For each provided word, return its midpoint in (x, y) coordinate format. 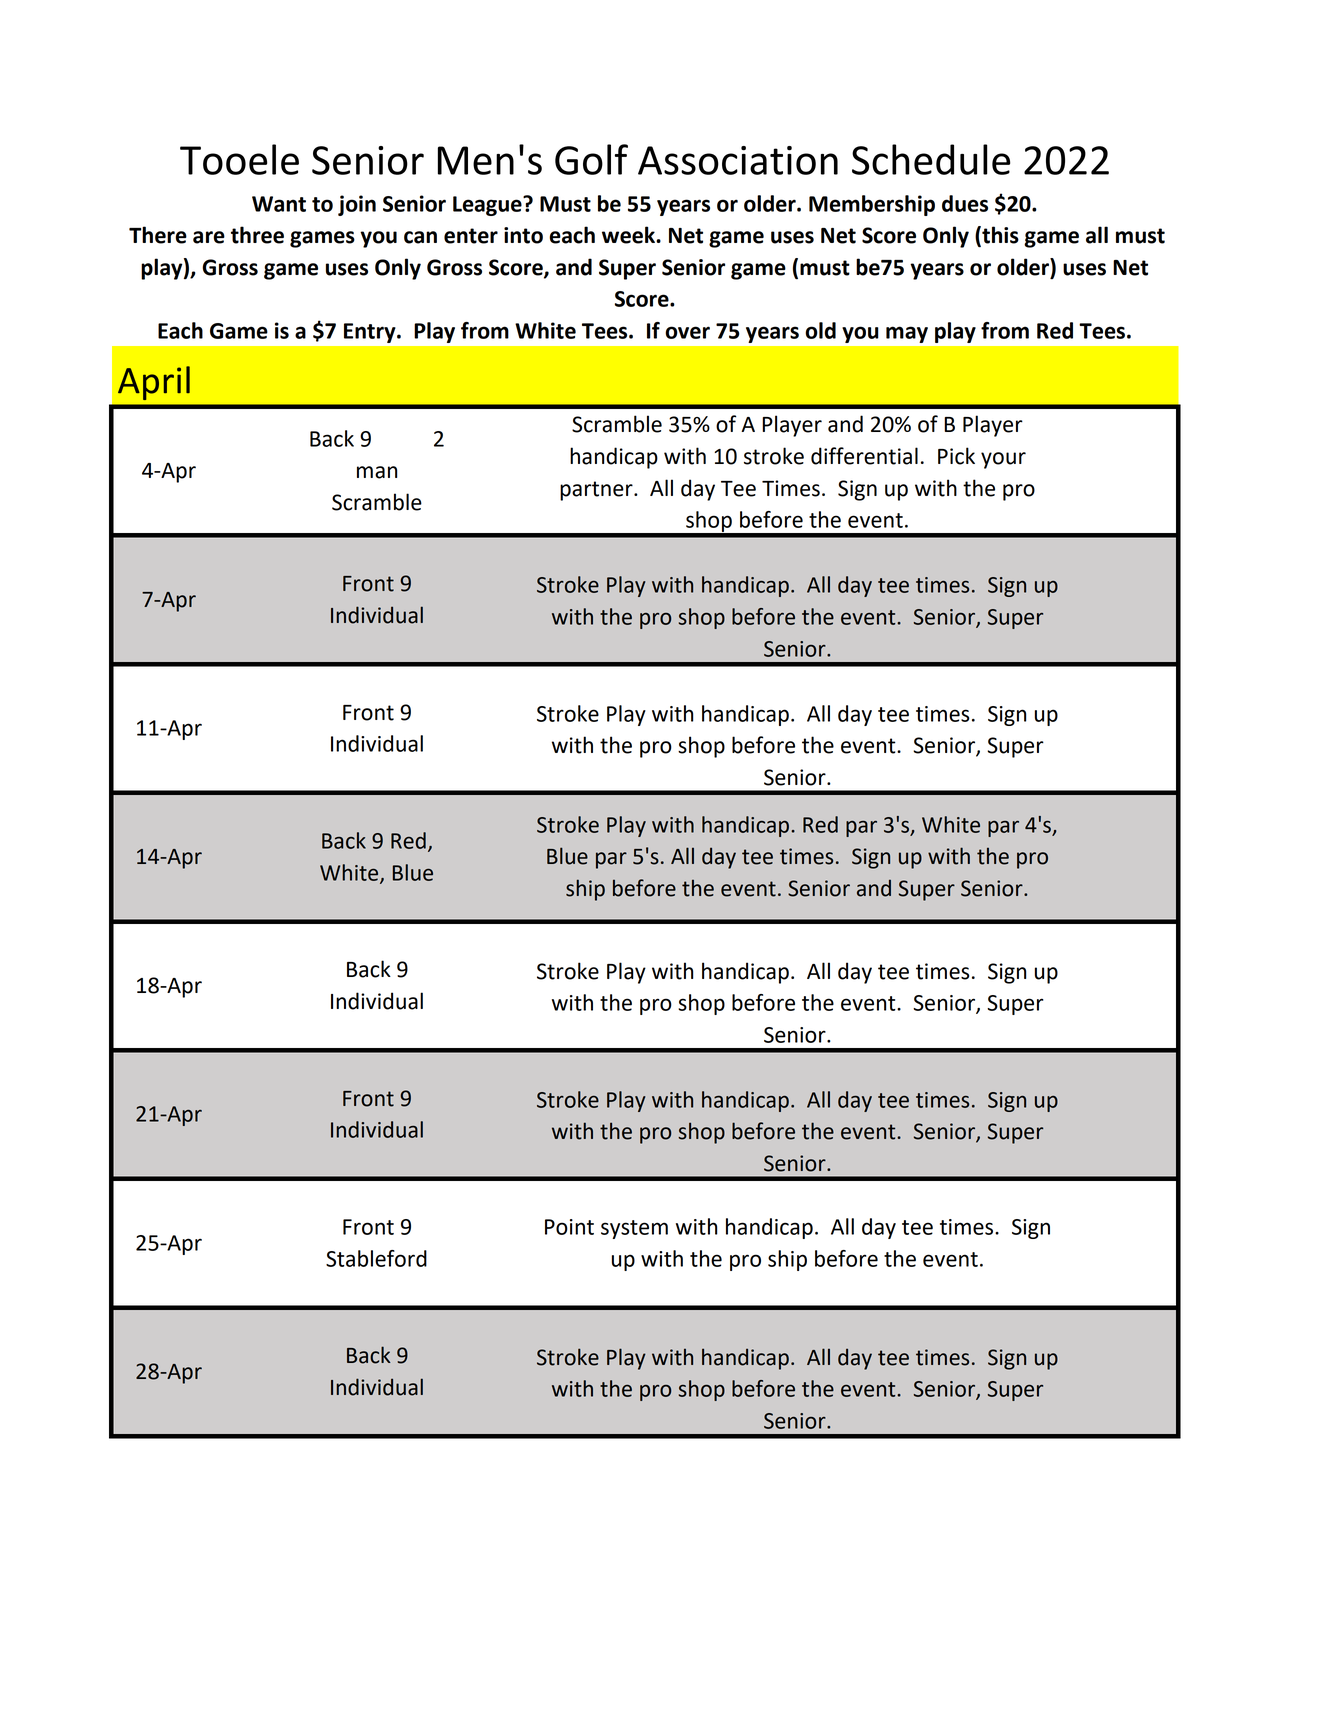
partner (597, 491)
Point (569, 1227)
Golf (591, 159)
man (377, 472)
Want (279, 204)
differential (864, 456)
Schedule (931, 159)
